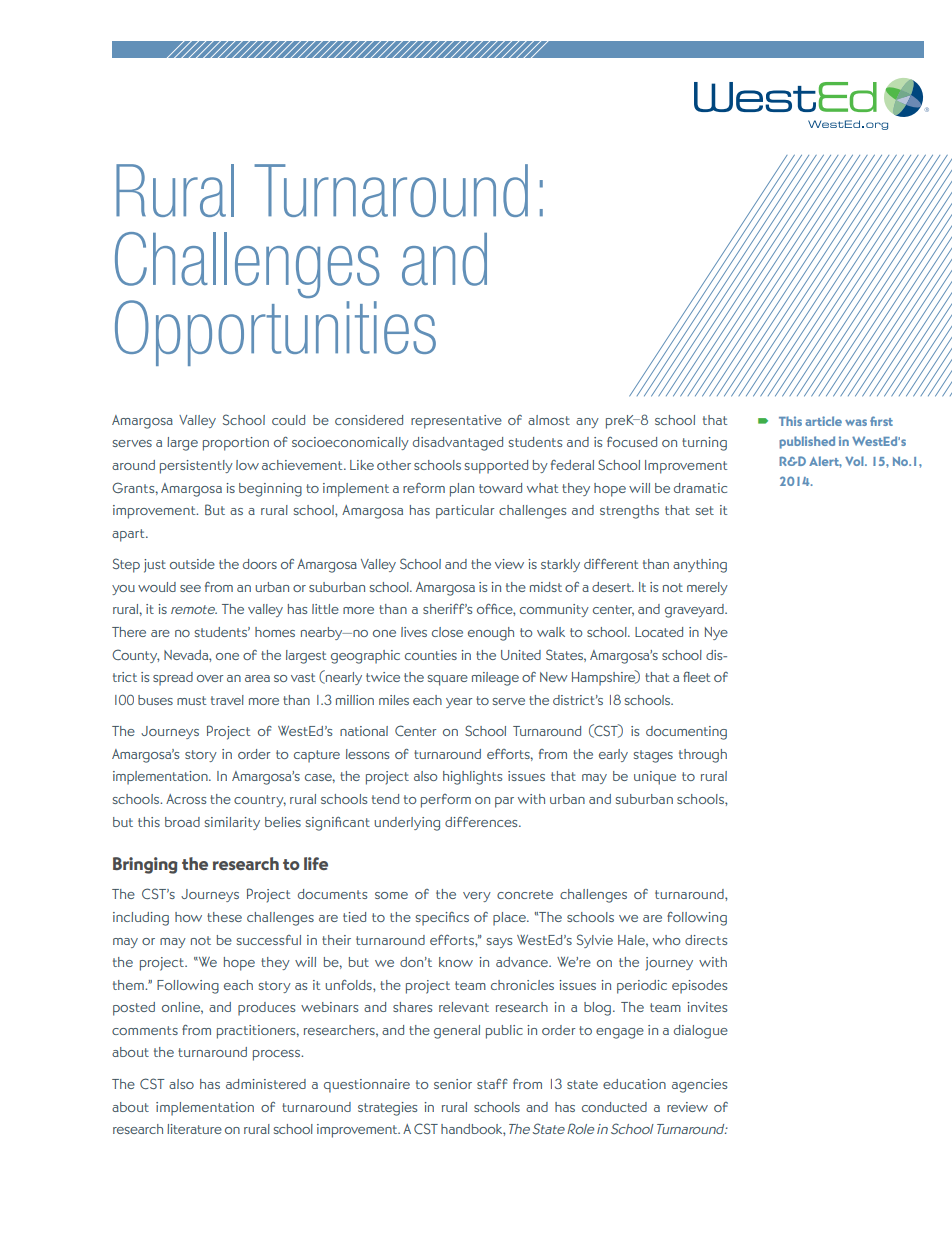 The height and width of the screenshot is (1233, 952). I want to click on almost, so click(549, 420).
